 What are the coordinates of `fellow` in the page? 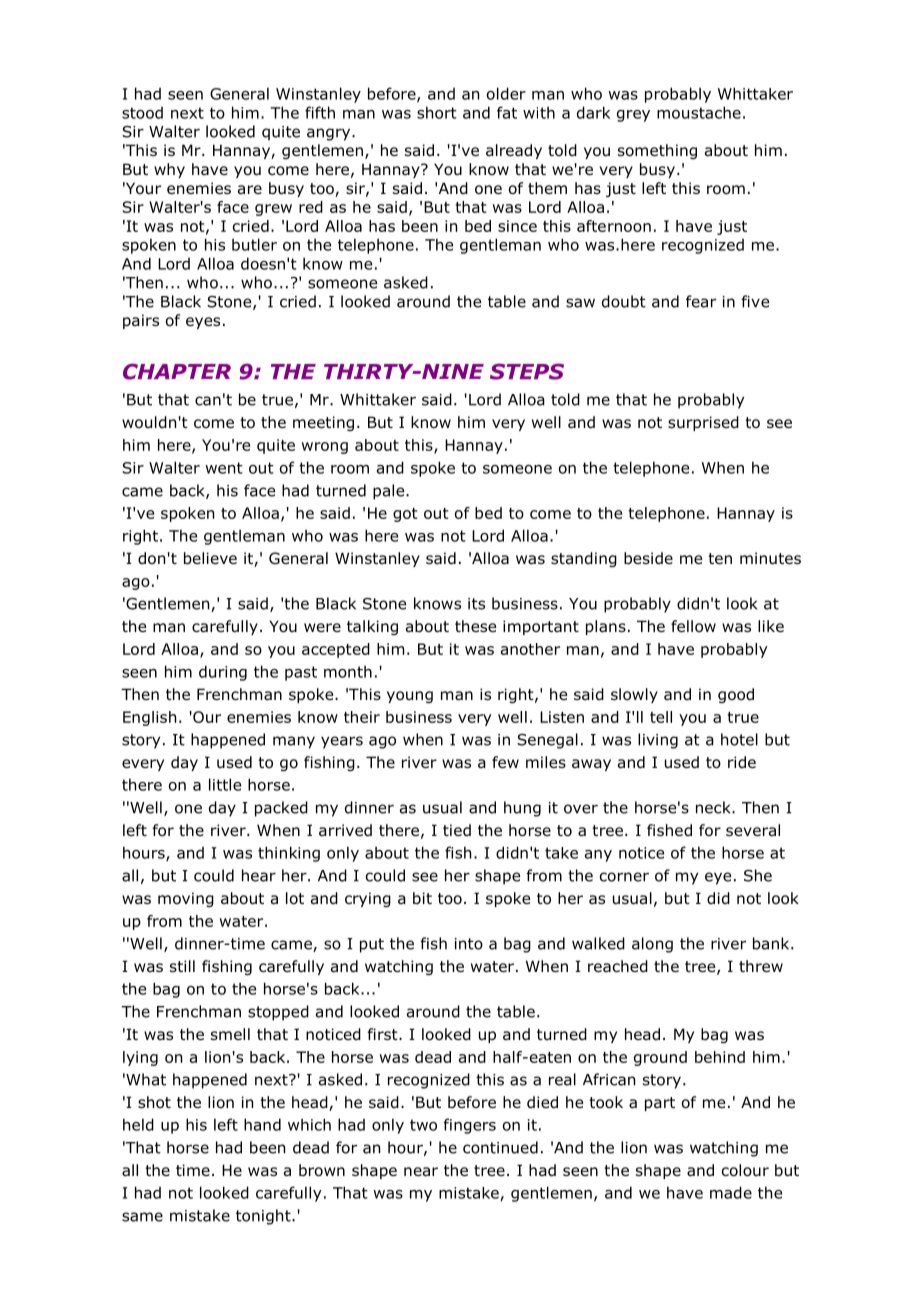 It's located at (693, 626).
